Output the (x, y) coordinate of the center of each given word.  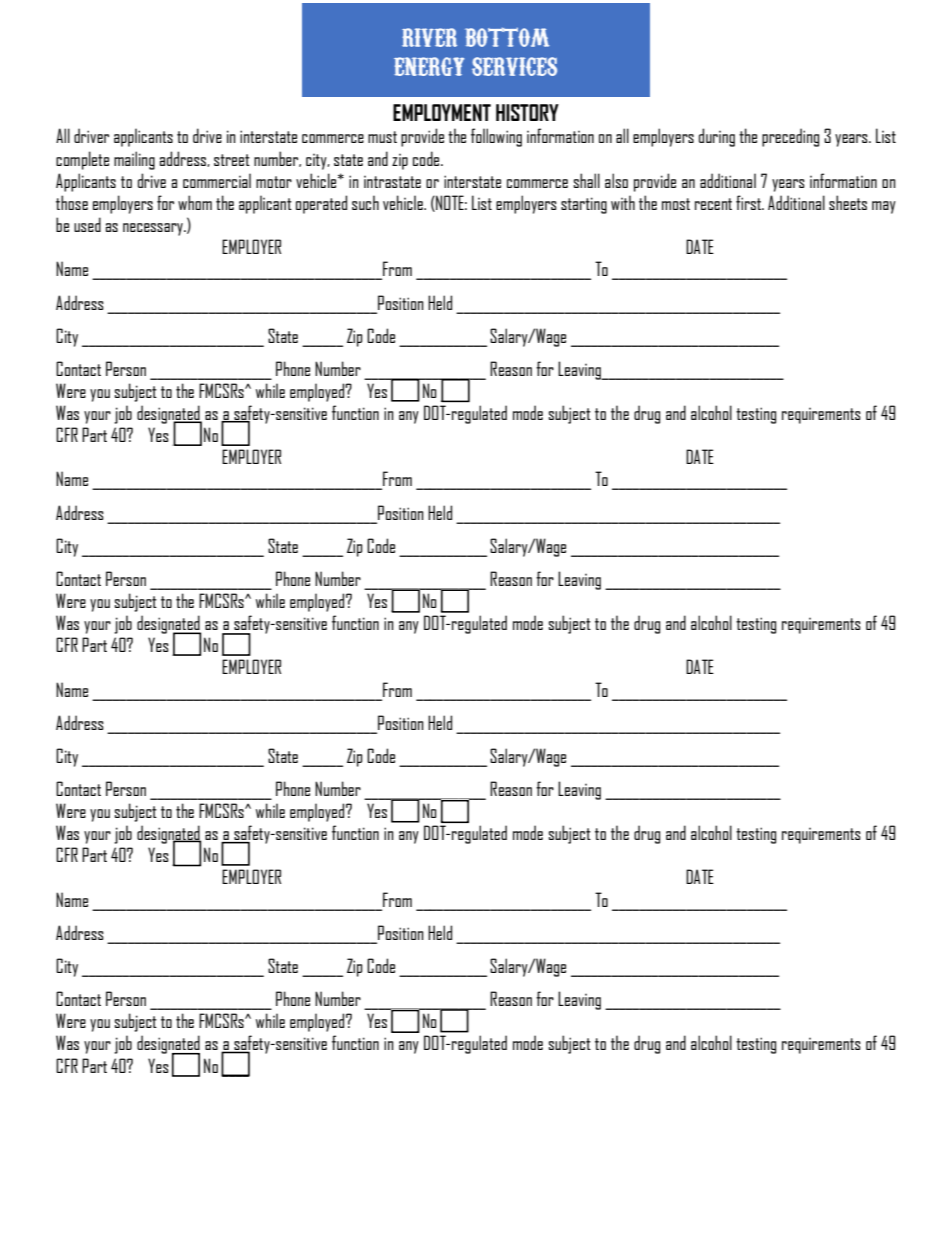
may (884, 207)
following (496, 137)
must (382, 137)
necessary (154, 229)
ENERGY (429, 66)
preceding (790, 137)
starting (584, 205)
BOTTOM (508, 37)
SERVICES (514, 66)
